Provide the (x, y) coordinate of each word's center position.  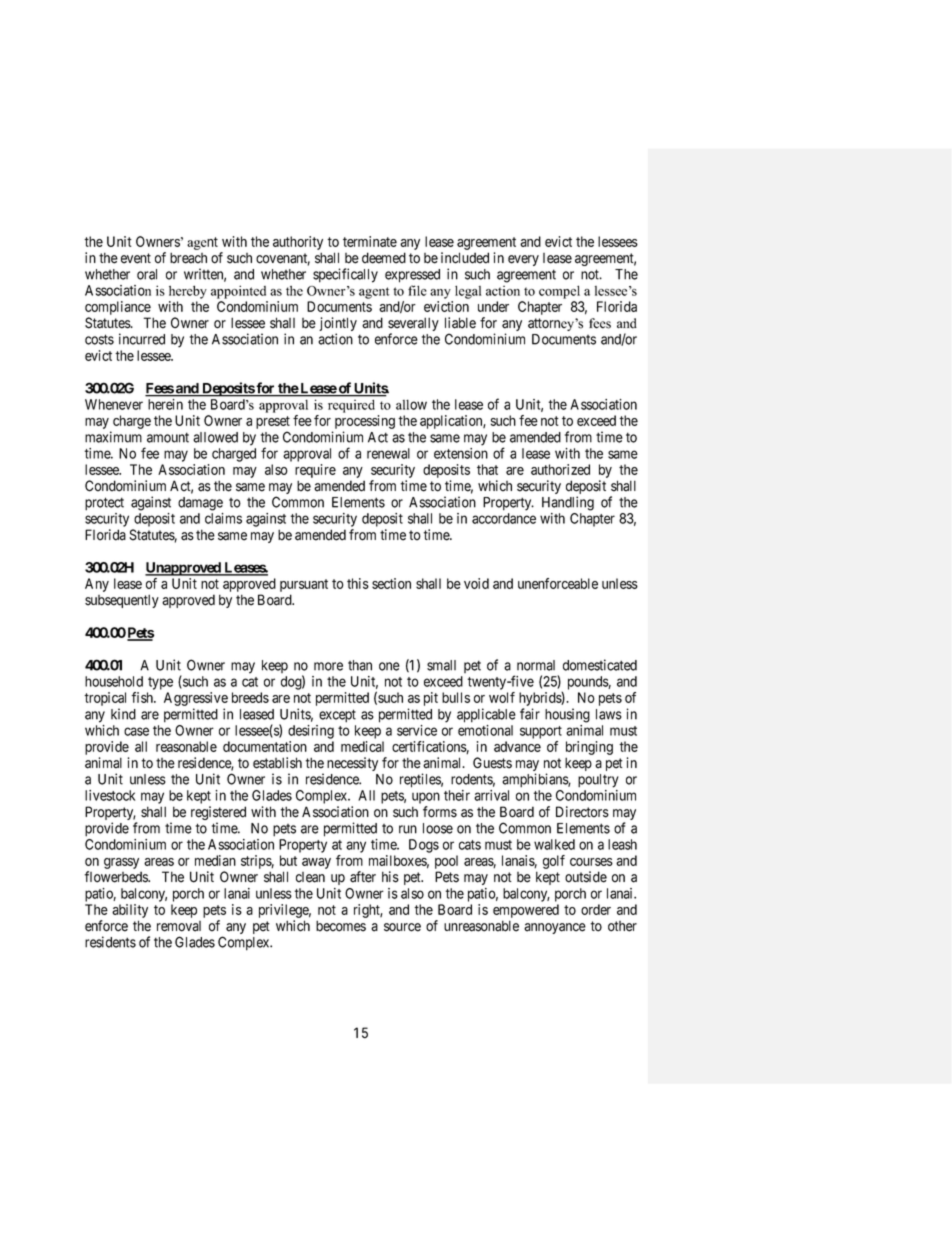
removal (179, 926)
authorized (560, 469)
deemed (384, 258)
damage (200, 504)
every (523, 260)
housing (567, 715)
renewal (388, 453)
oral (147, 274)
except (337, 716)
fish (143, 697)
